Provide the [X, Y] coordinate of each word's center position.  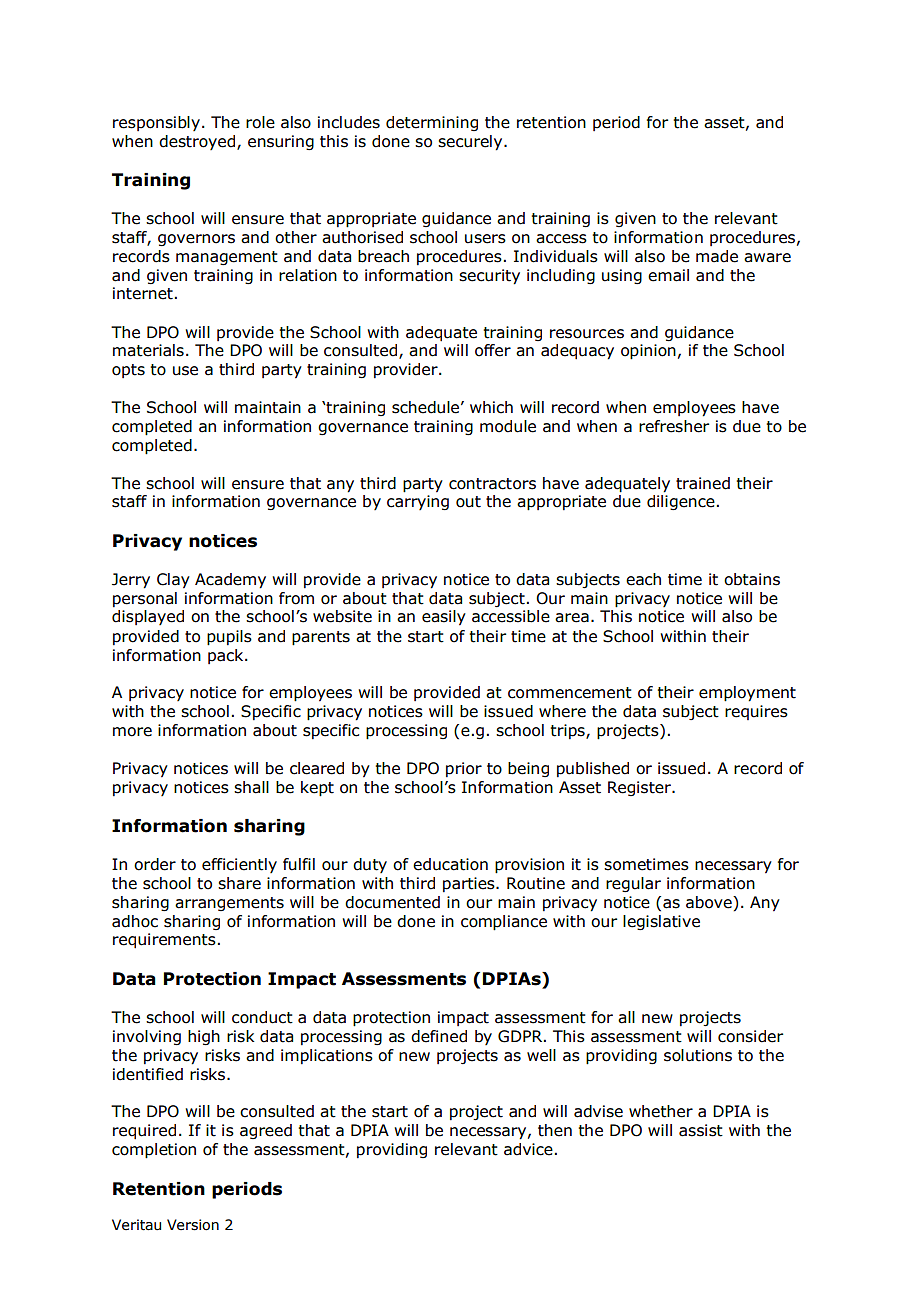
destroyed [198, 142]
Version [193, 1225]
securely [471, 143]
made [717, 256]
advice [528, 1149]
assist [701, 1130]
